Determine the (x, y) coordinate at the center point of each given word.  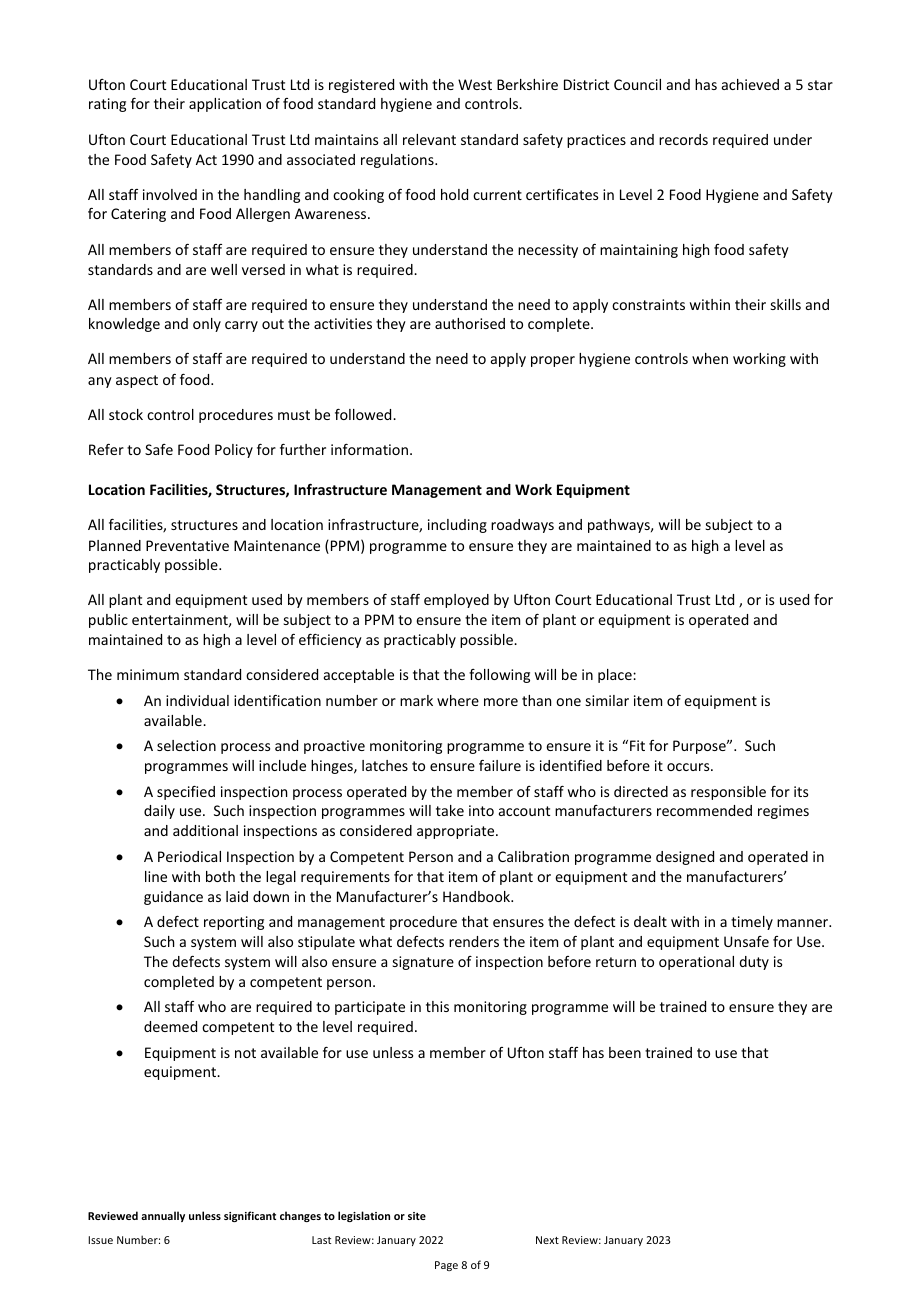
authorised (470, 323)
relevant (429, 139)
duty (754, 963)
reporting (234, 923)
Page (446, 1266)
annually (163, 1216)
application (225, 105)
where (458, 700)
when (710, 358)
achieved (750, 84)
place (616, 676)
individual (197, 700)
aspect (137, 381)
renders (474, 941)
